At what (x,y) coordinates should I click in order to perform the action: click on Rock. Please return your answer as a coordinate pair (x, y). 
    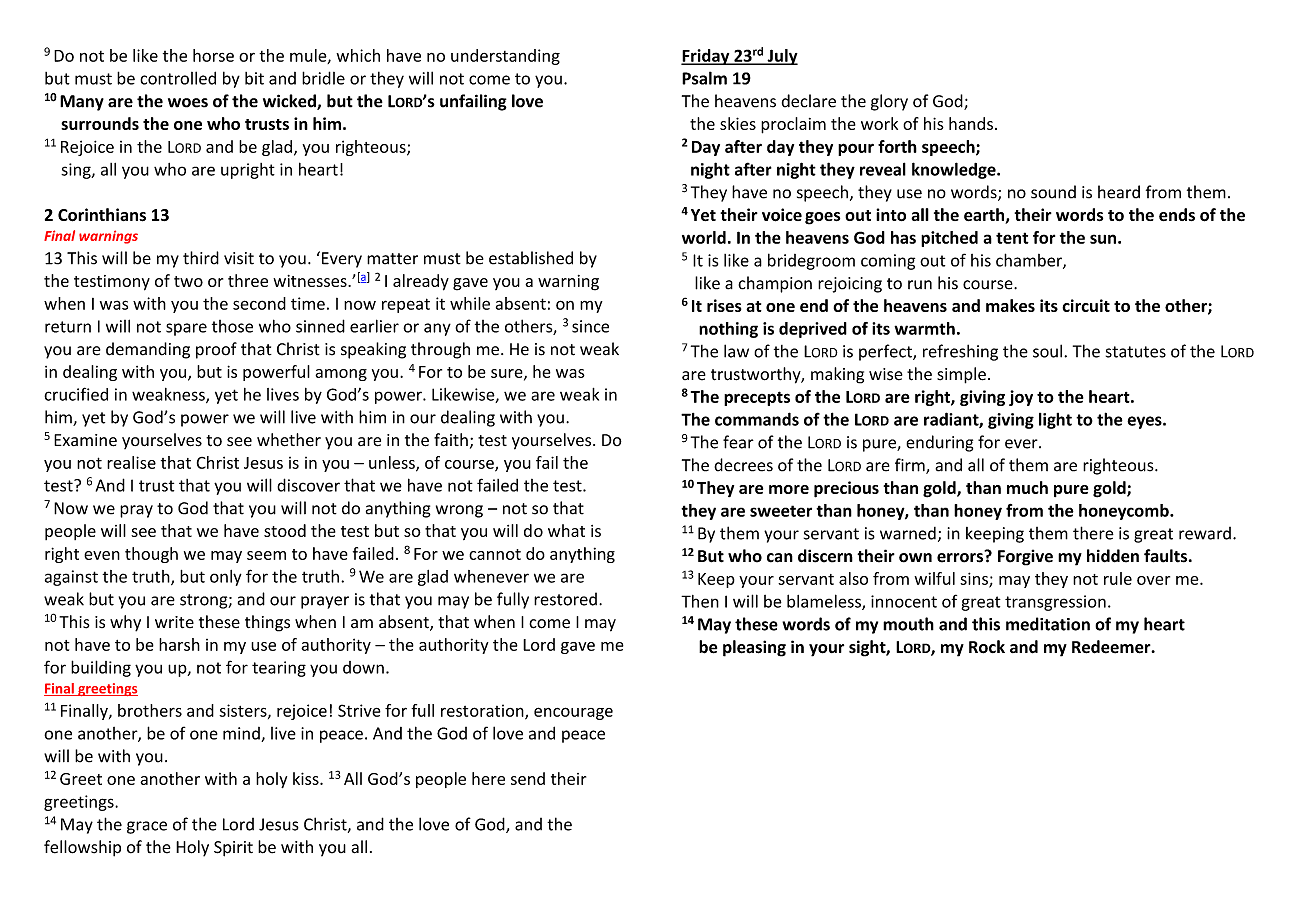
    Looking at the image, I should click on (987, 647).
